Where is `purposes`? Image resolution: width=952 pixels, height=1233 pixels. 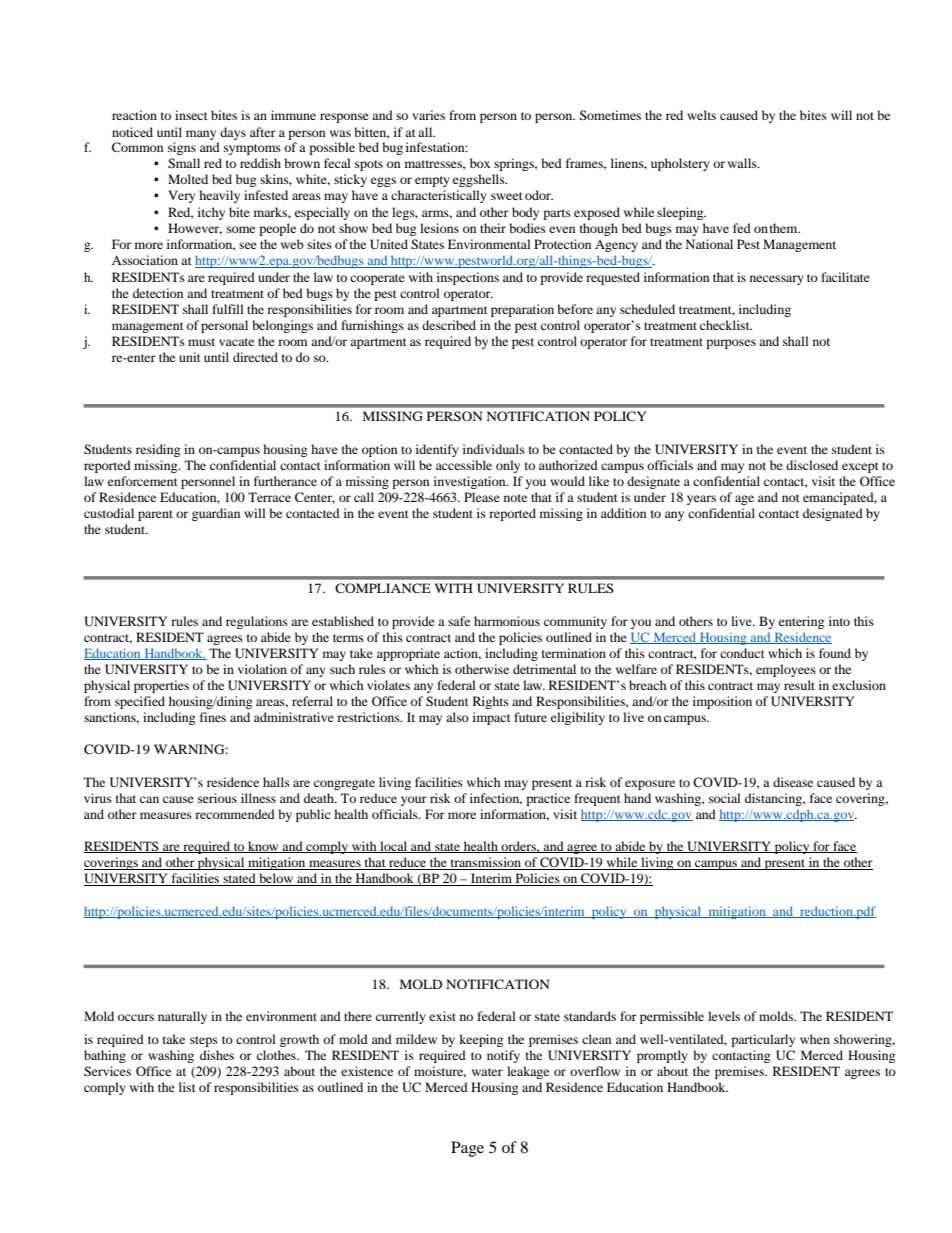 purposes is located at coordinates (731, 344).
